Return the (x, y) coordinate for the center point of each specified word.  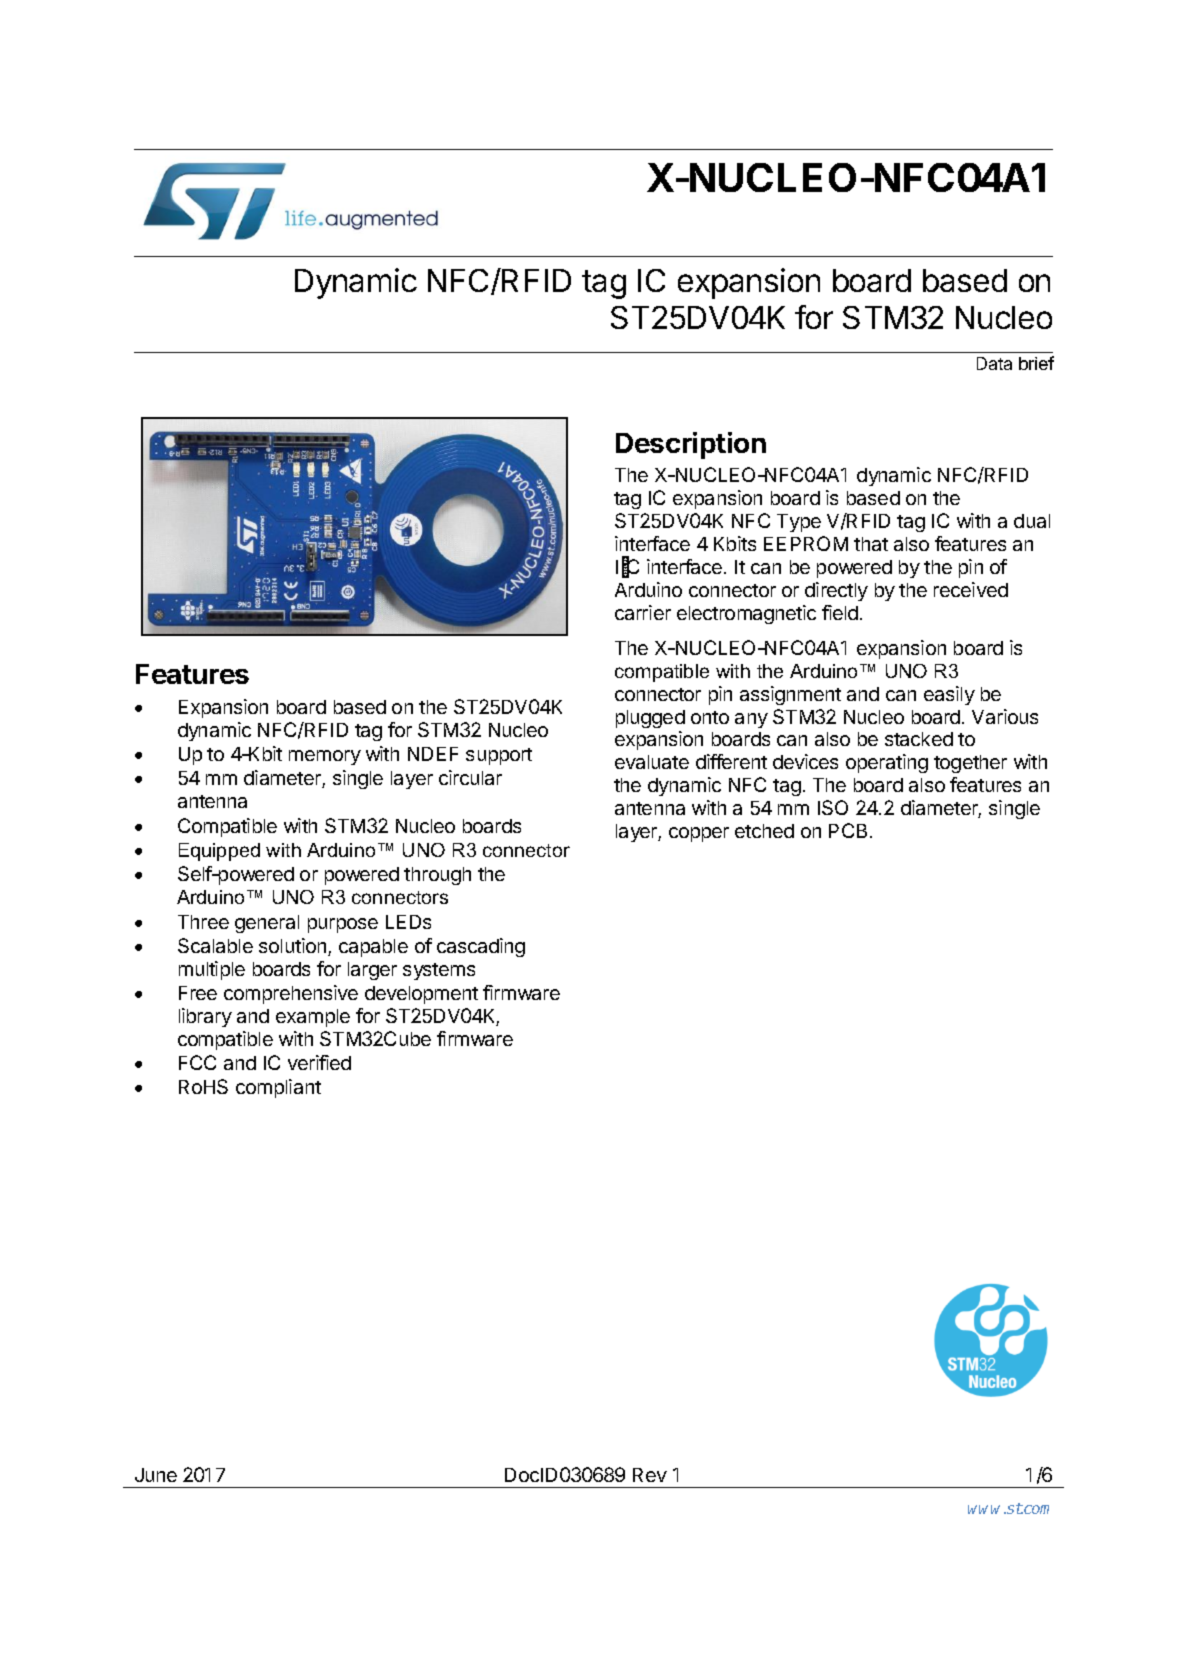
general (267, 924)
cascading (481, 947)
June (156, 1475)
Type (799, 523)
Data (994, 363)
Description (691, 445)
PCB (850, 830)
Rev (650, 1475)
